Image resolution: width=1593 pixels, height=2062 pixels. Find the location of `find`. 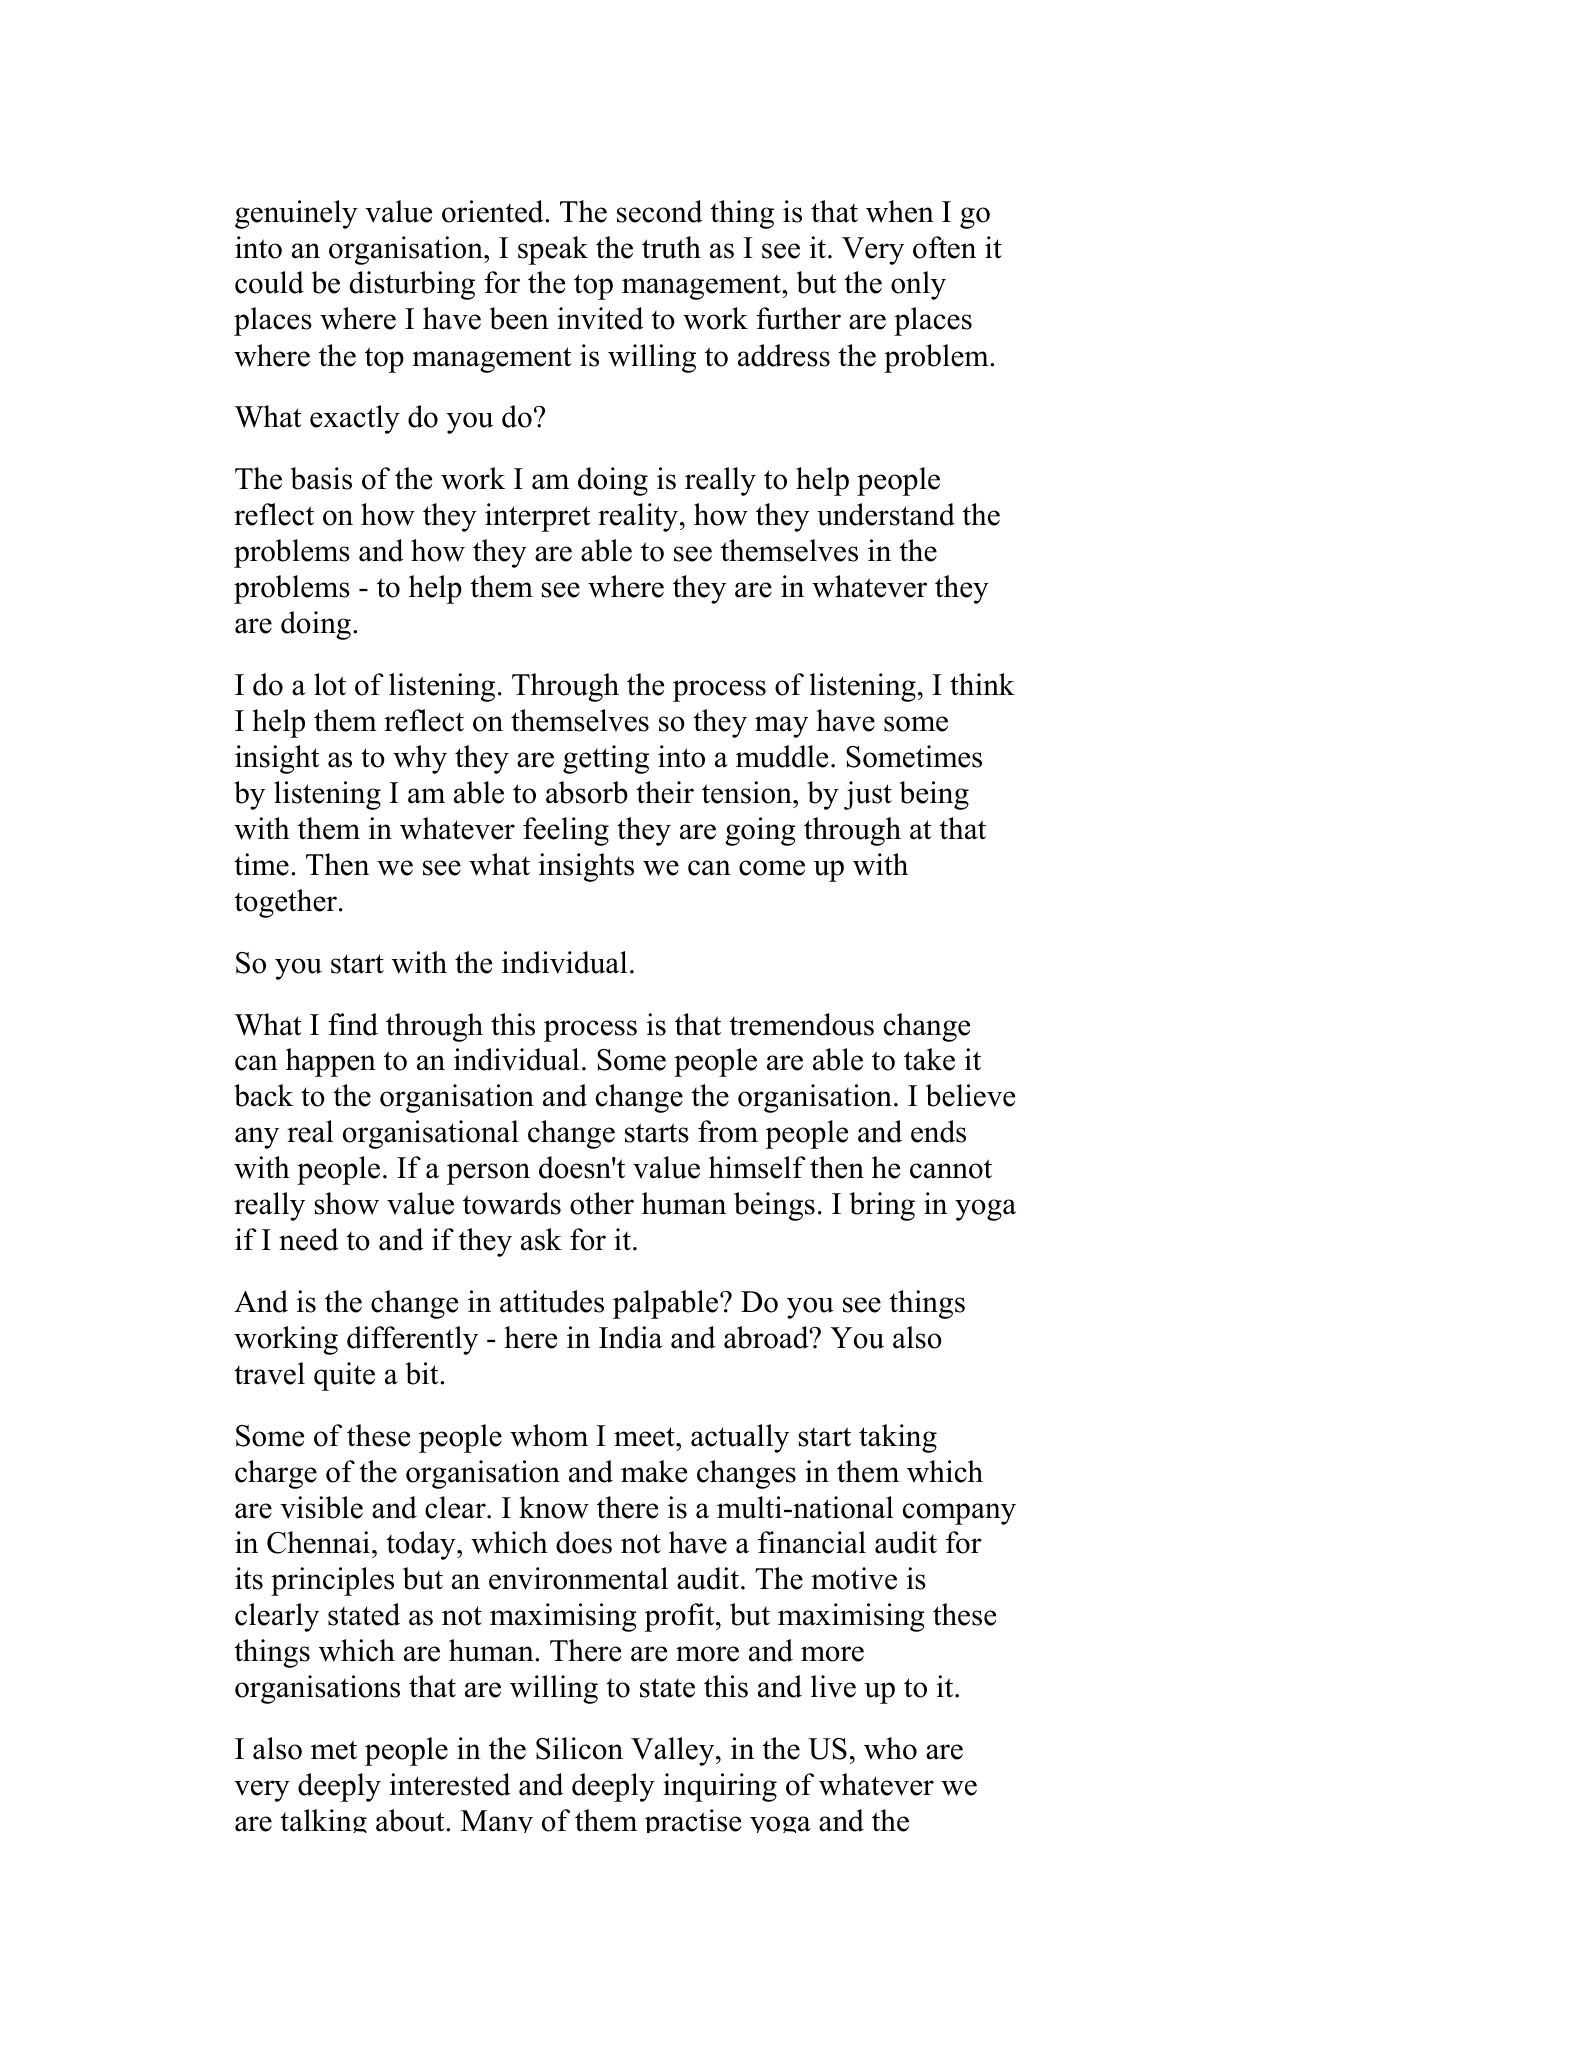

find is located at coordinates (353, 1024).
